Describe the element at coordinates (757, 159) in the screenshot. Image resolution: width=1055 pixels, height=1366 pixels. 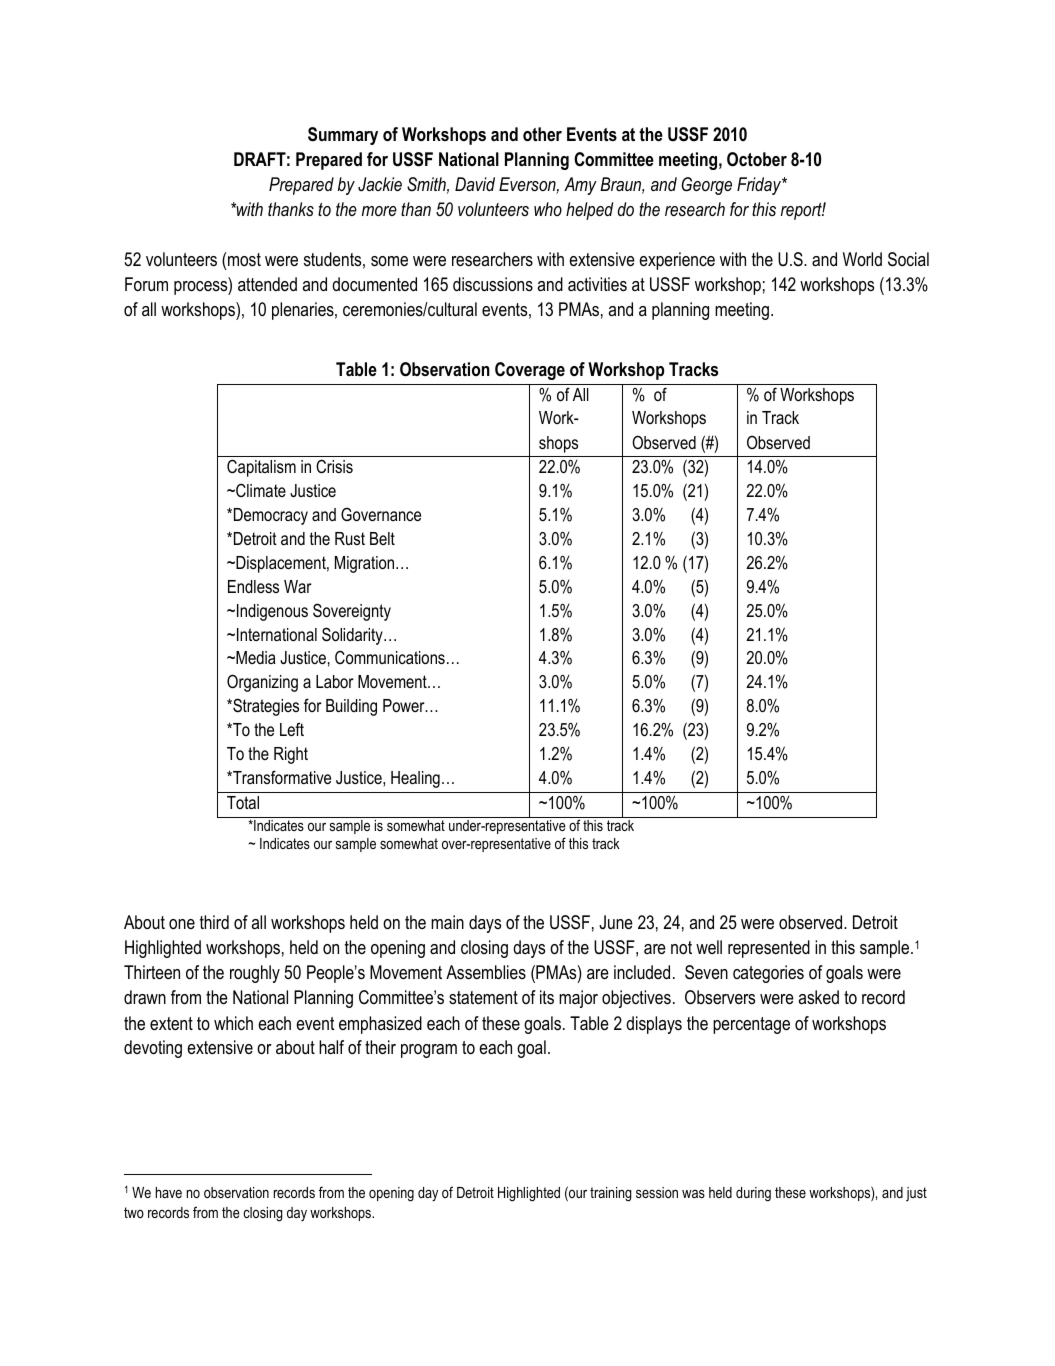
I see `October` at that location.
